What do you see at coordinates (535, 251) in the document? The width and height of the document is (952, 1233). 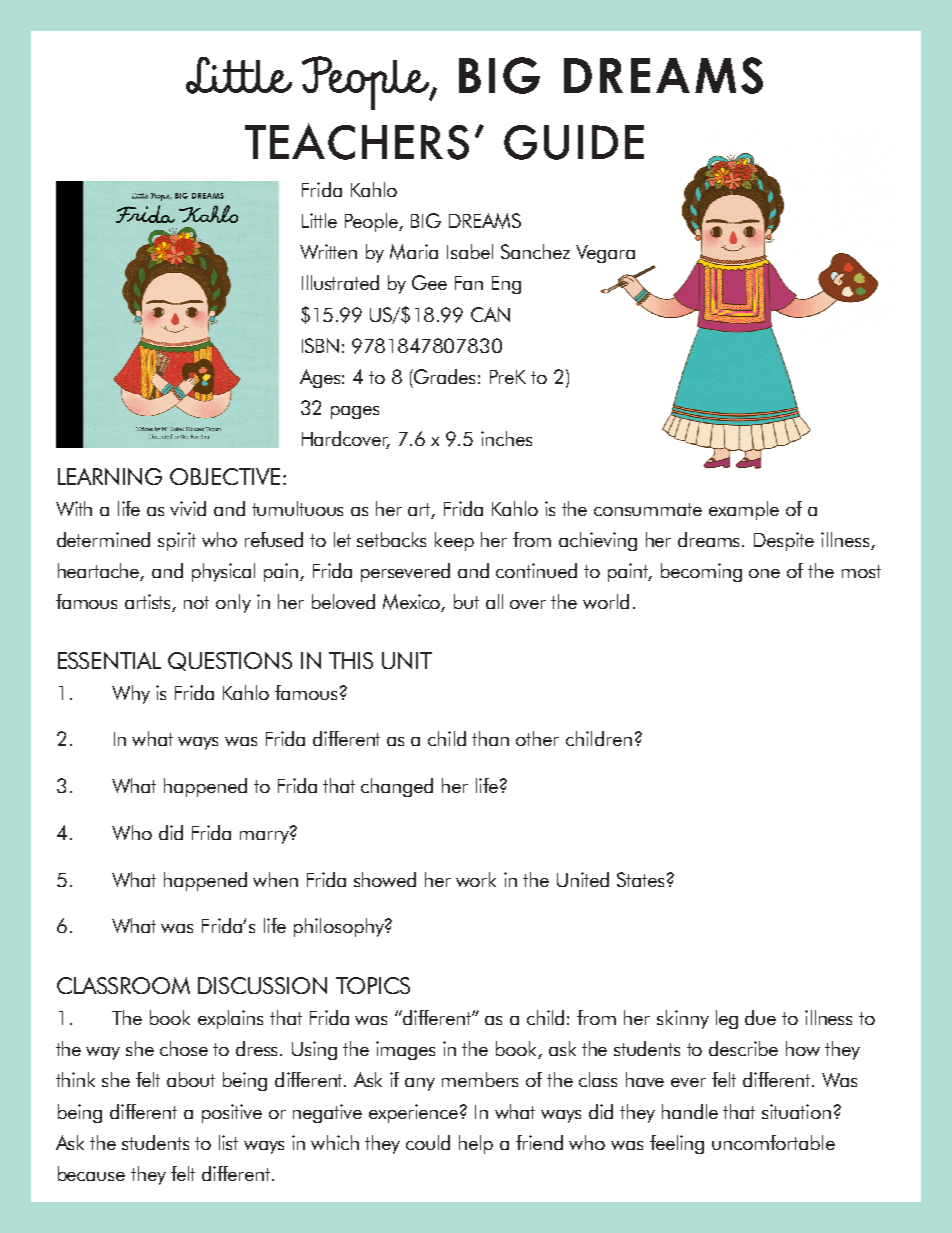 I see `Sanchez` at bounding box center [535, 251].
